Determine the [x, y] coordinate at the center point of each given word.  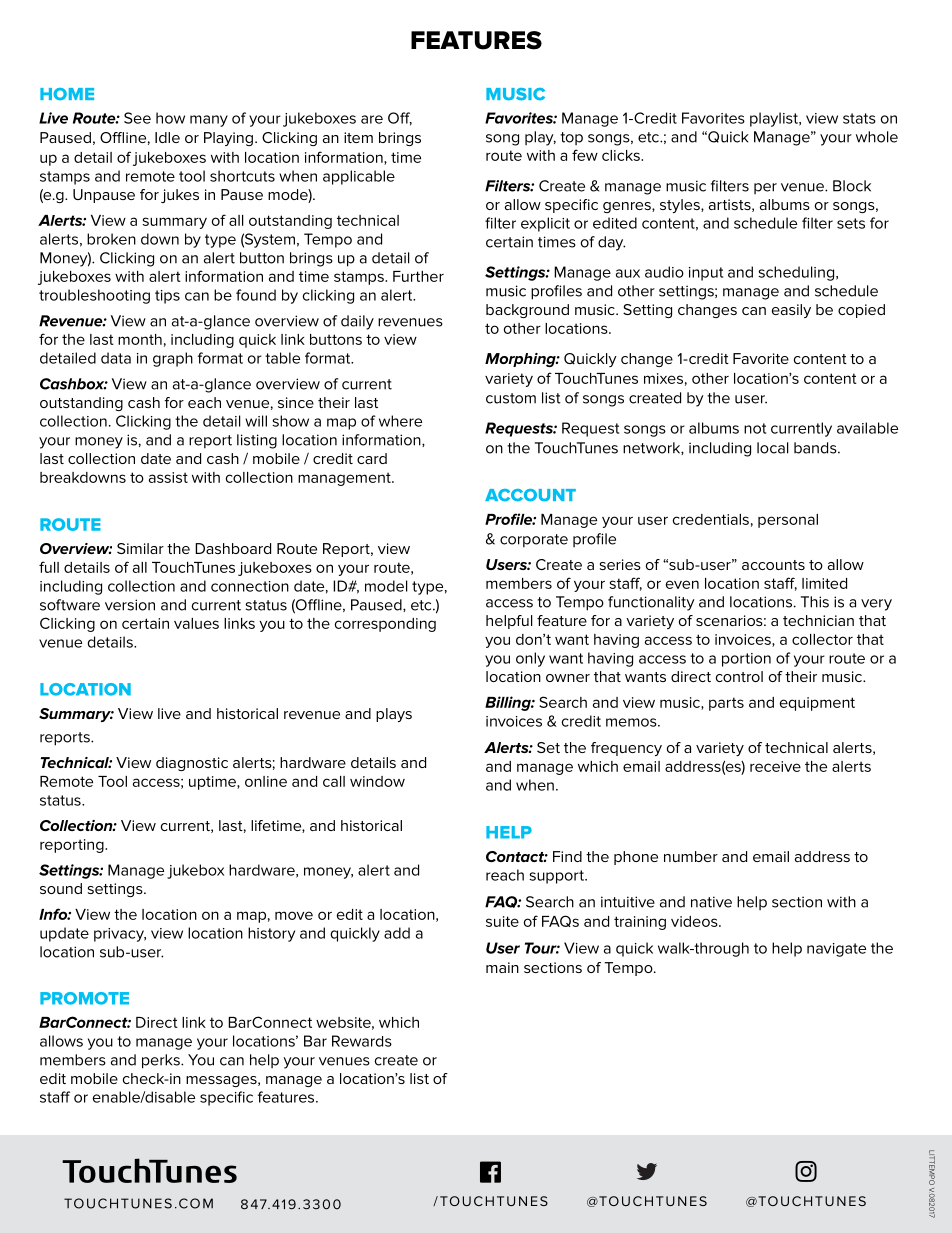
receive [775, 766]
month [140, 339]
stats [859, 118]
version [130, 605]
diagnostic [192, 764]
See [137, 118]
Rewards [362, 1041]
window [377, 781]
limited [824, 583]
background [527, 311]
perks [162, 1061]
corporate [534, 541]
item [358, 137]
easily [791, 311]
